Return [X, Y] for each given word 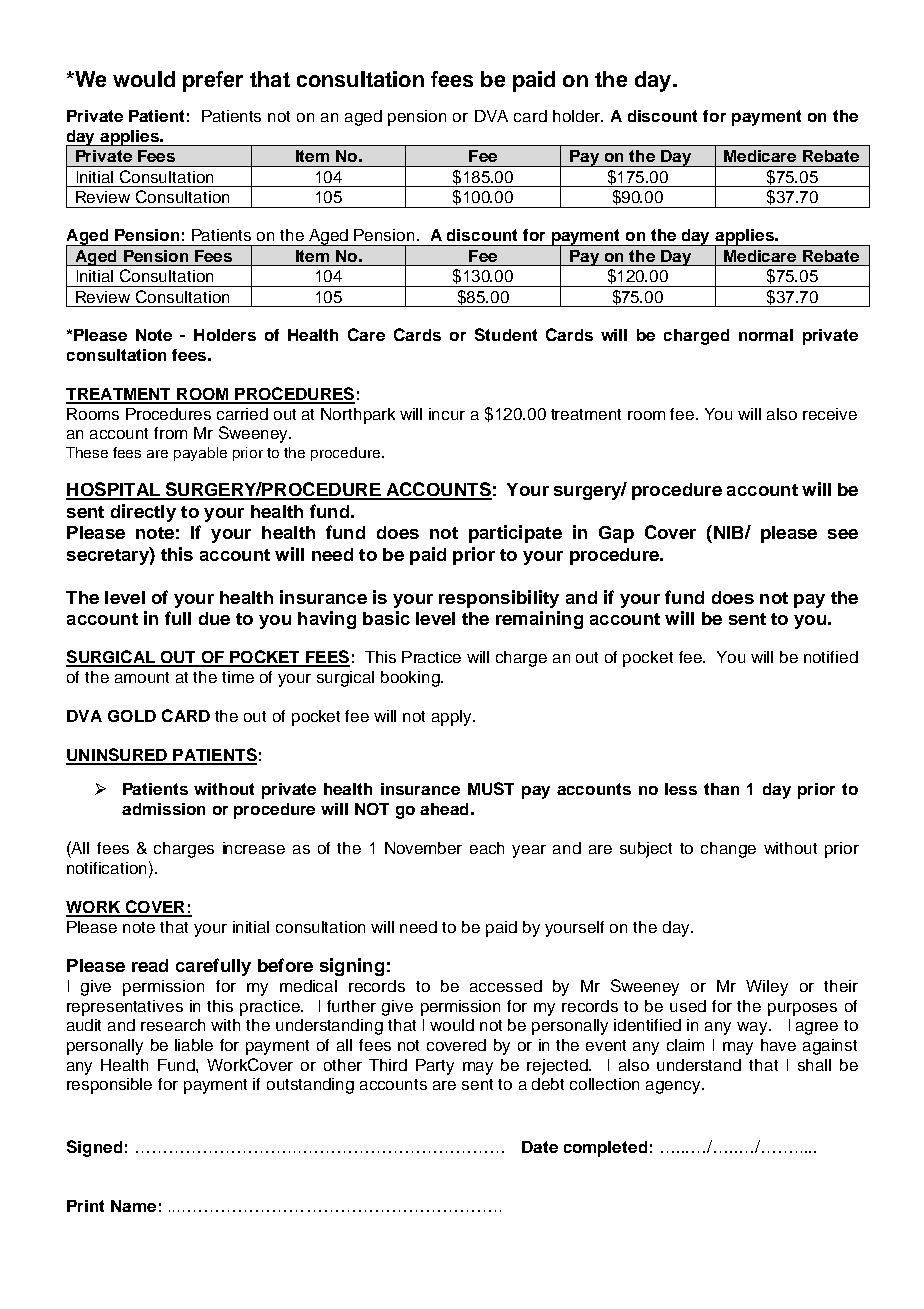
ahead [444, 809]
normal [766, 335]
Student [506, 334]
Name [133, 1206]
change [728, 850]
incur [447, 414]
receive [830, 414]
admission [163, 809]
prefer [213, 81]
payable [200, 454]
